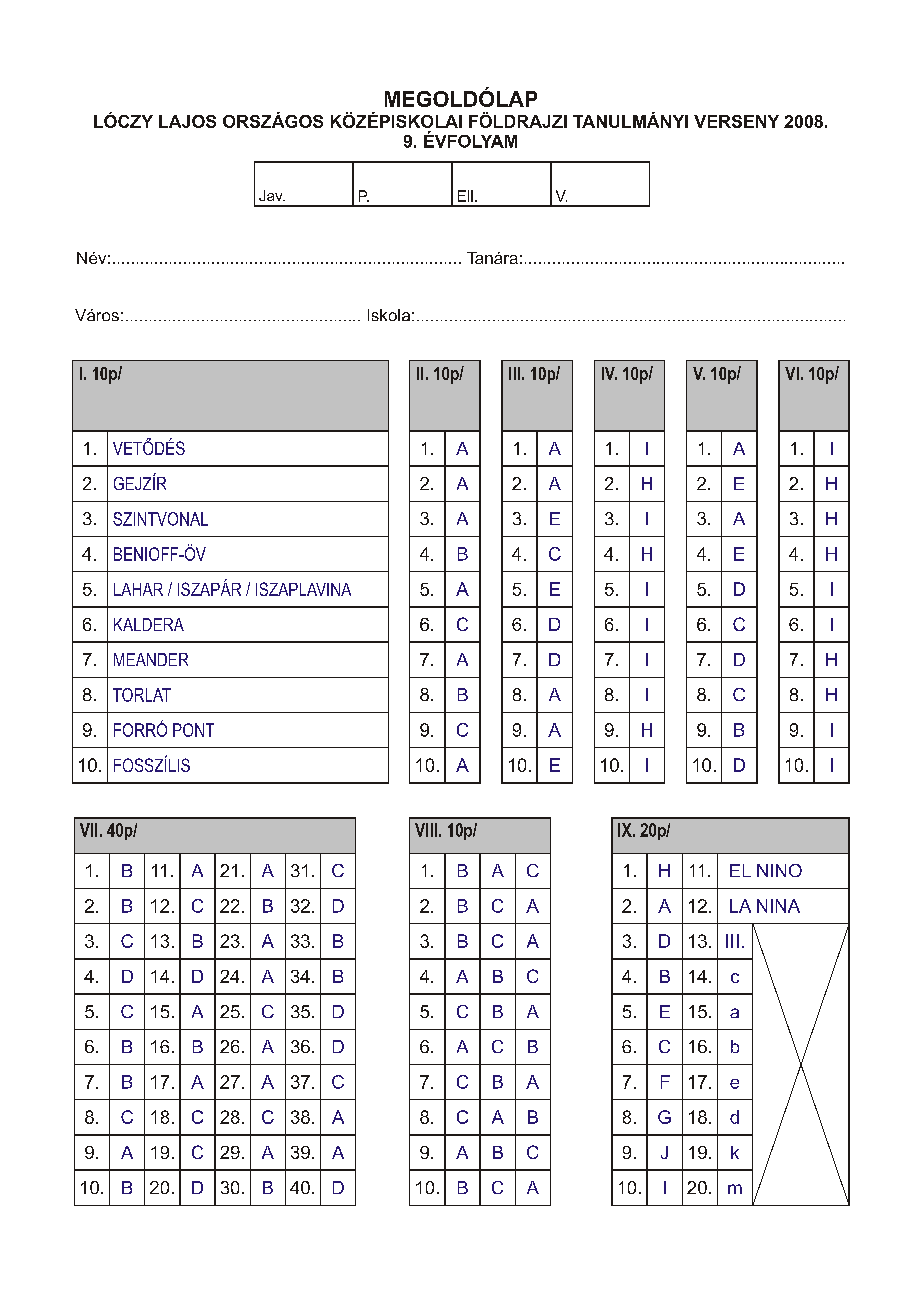  What do you see at coordinates (187, 121) in the screenshot?
I see `LAJOS` at bounding box center [187, 121].
